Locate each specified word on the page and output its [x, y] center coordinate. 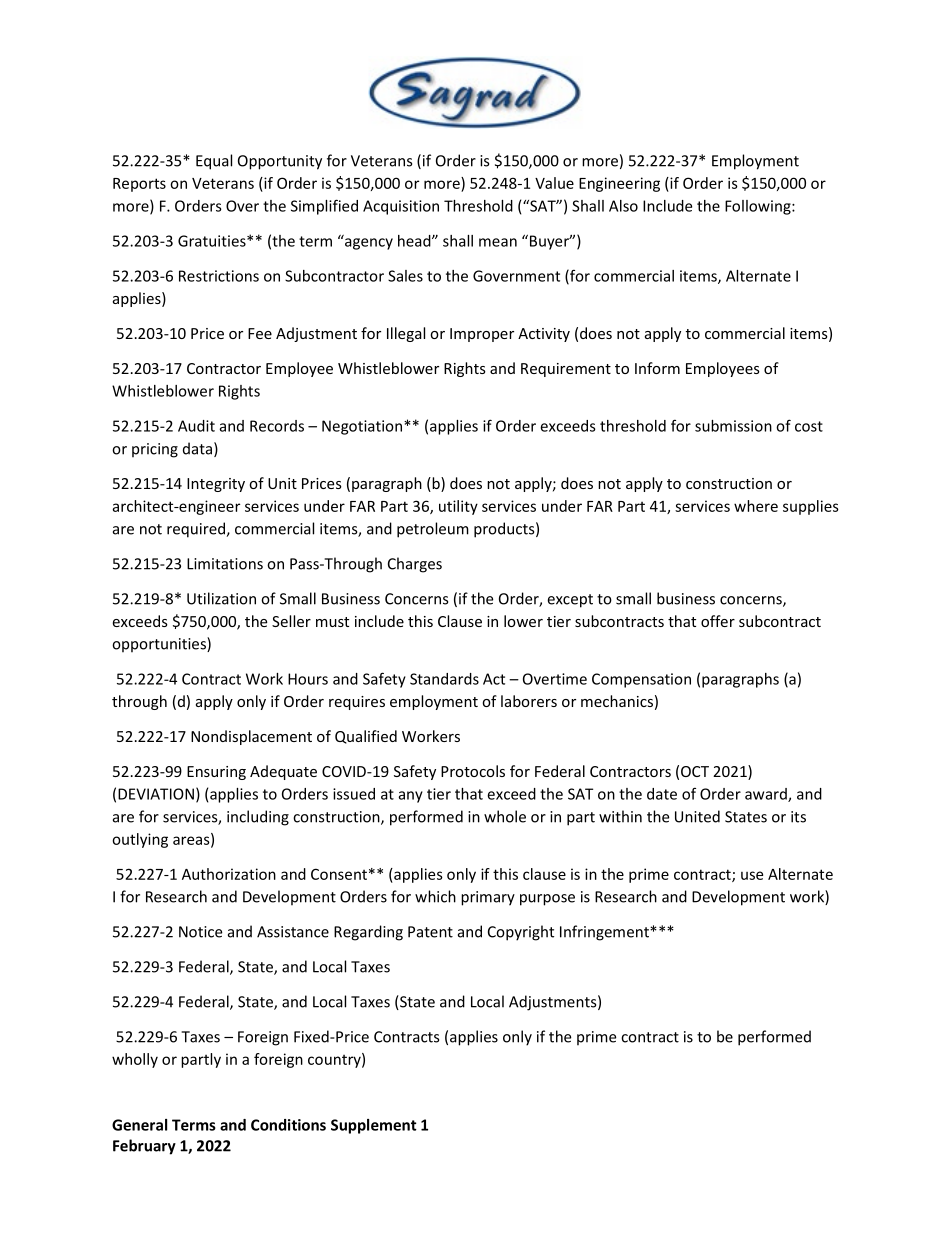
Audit [196, 426]
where [756, 506]
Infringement [605, 933]
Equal [214, 162]
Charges [415, 565]
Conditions [288, 1125]
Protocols [473, 771]
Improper [482, 335]
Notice [200, 932]
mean [498, 242]
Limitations [225, 564]
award [767, 795]
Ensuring [216, 773]
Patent [430, 932]
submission [733, 426]
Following [759, 207]
